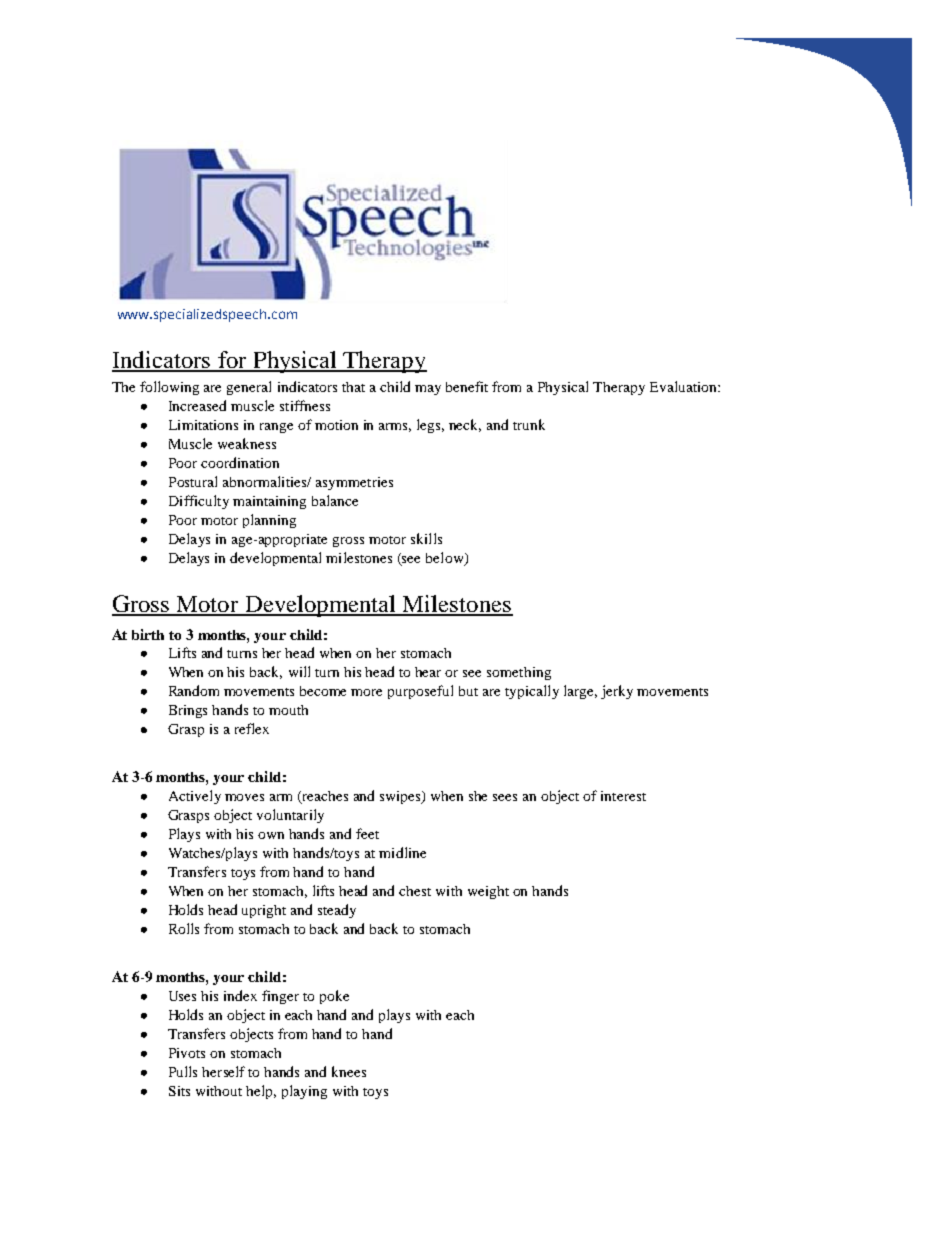 The width and height of the screenshot is (952, 1233). What do you see at coordinates (223, 1071) in the screenshot?
I see `herself` at bounding box center [223, 1071].
